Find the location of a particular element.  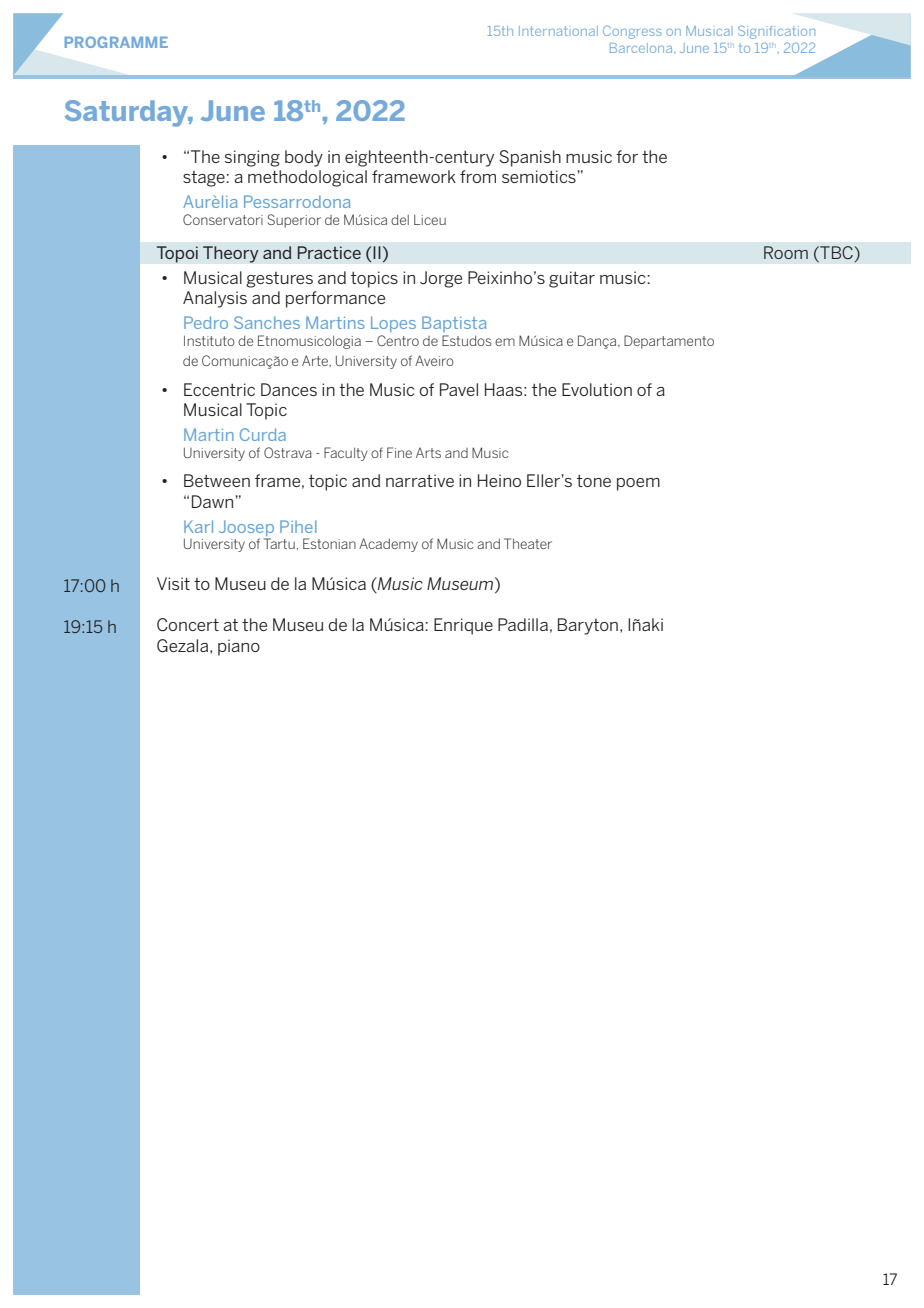

del is located at coordinates (400, 220).
